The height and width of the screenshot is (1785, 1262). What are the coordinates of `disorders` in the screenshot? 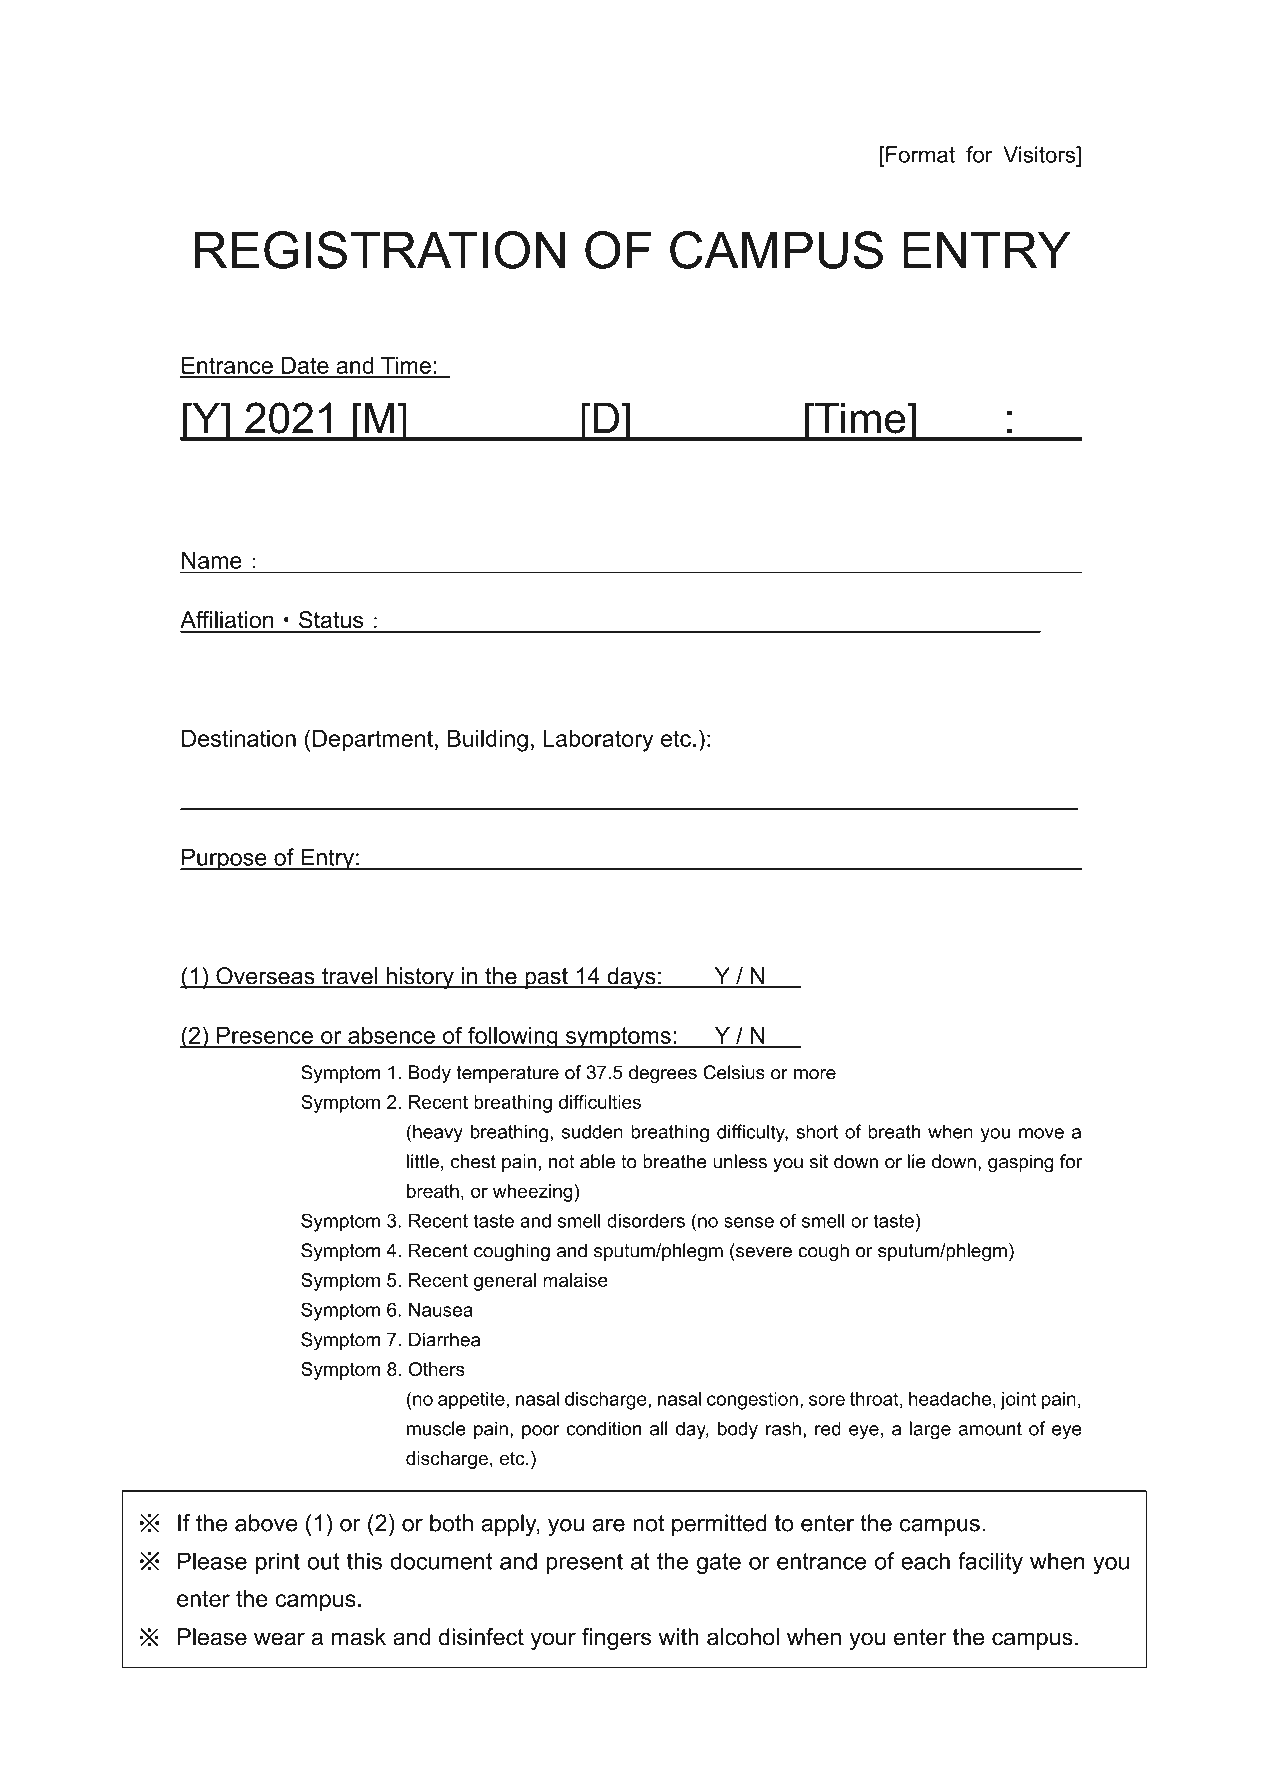 It's located at (646, 1220).
